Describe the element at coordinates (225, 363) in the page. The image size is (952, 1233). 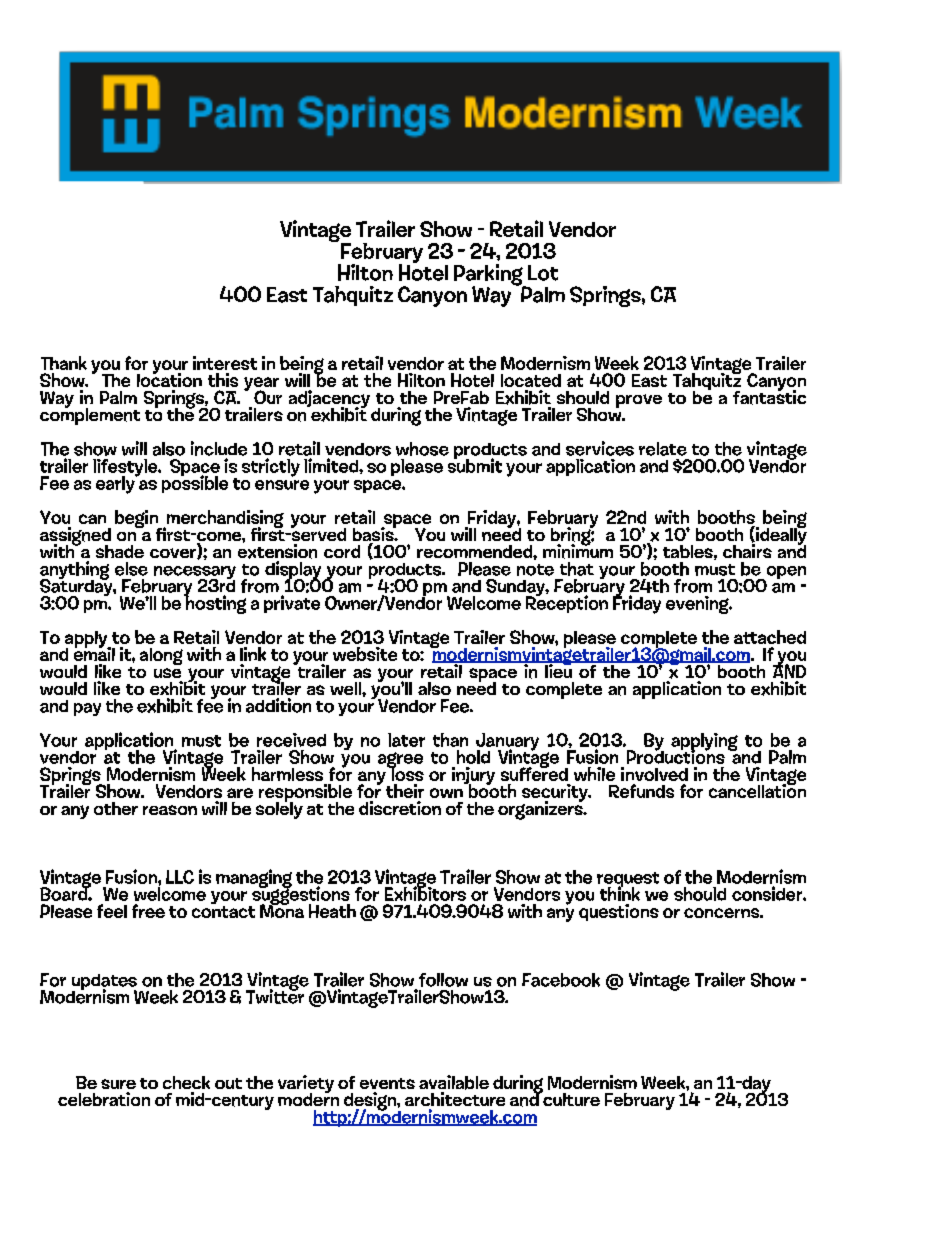
I see `interest` at that location.
